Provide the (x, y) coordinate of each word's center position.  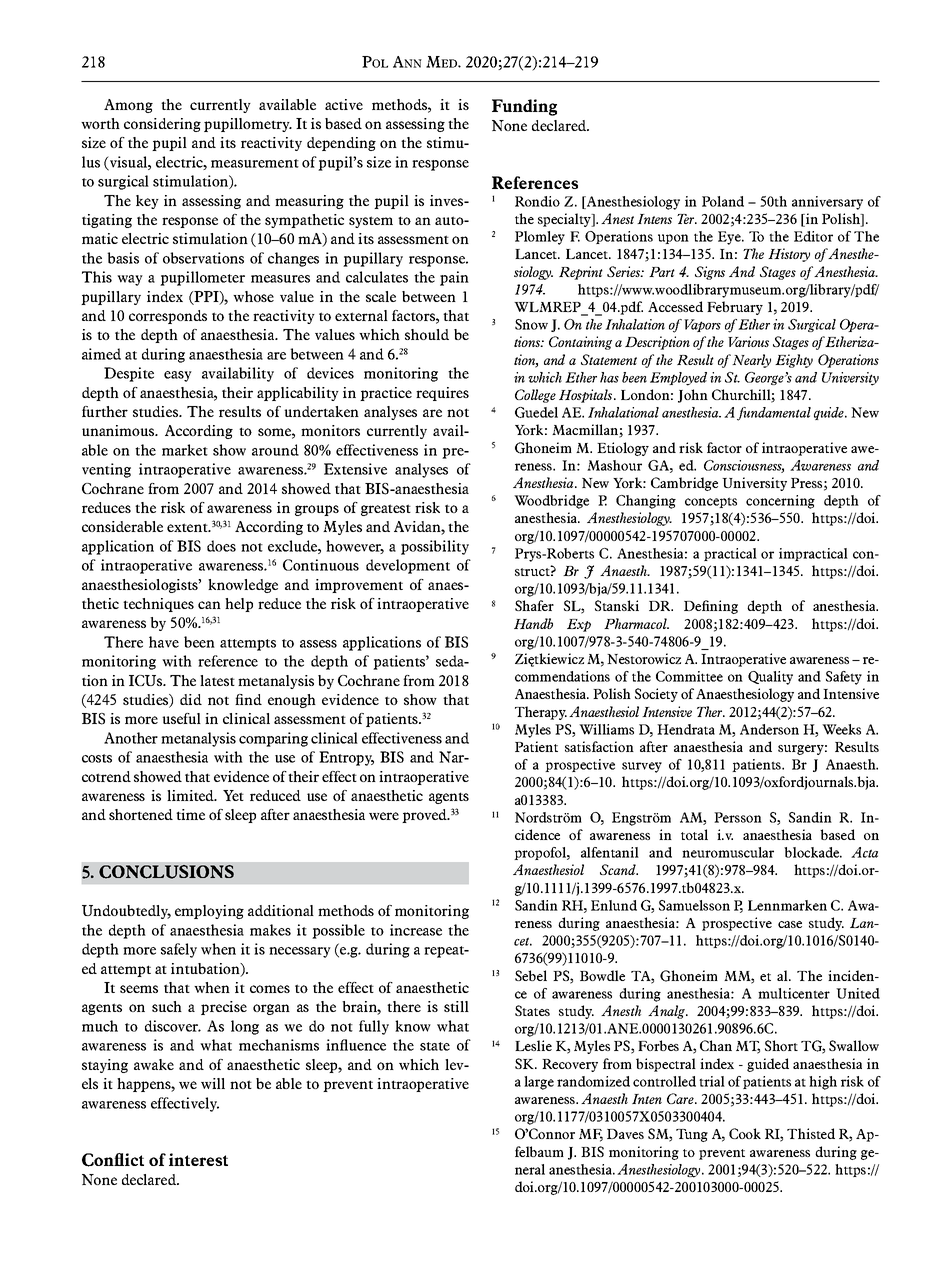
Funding (524, 107)
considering (162, 125)
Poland (723, 201)
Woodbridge (551, 502)
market (185, 450)
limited (191, 795)
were (384, 816)
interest (198, 1159)
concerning (780, 502)
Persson (738, 817)
